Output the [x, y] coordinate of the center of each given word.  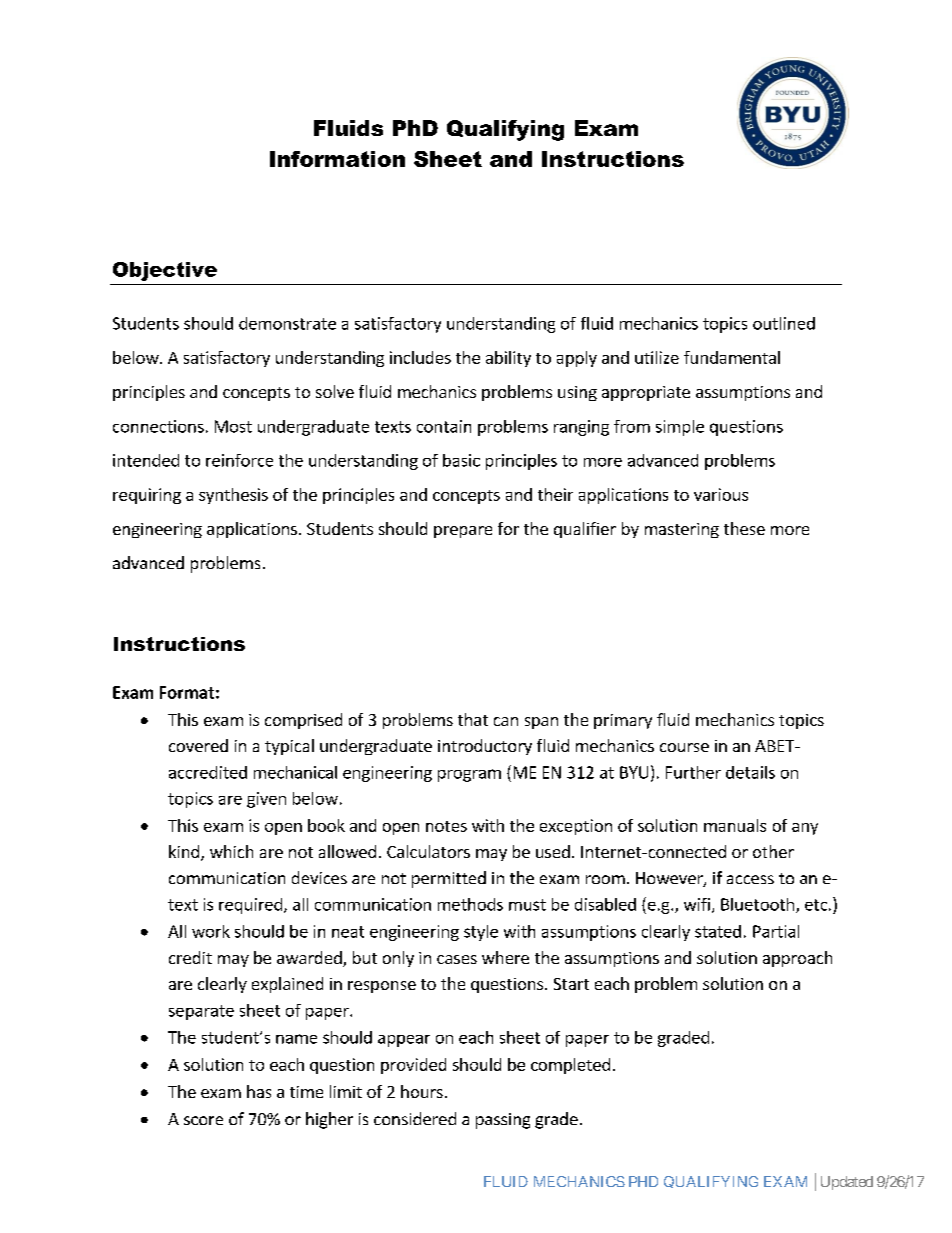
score [203, 1120]
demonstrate [287, 323]
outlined [784, 323]
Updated [847, 1183]
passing [503, 1121]
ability [508, 359]
